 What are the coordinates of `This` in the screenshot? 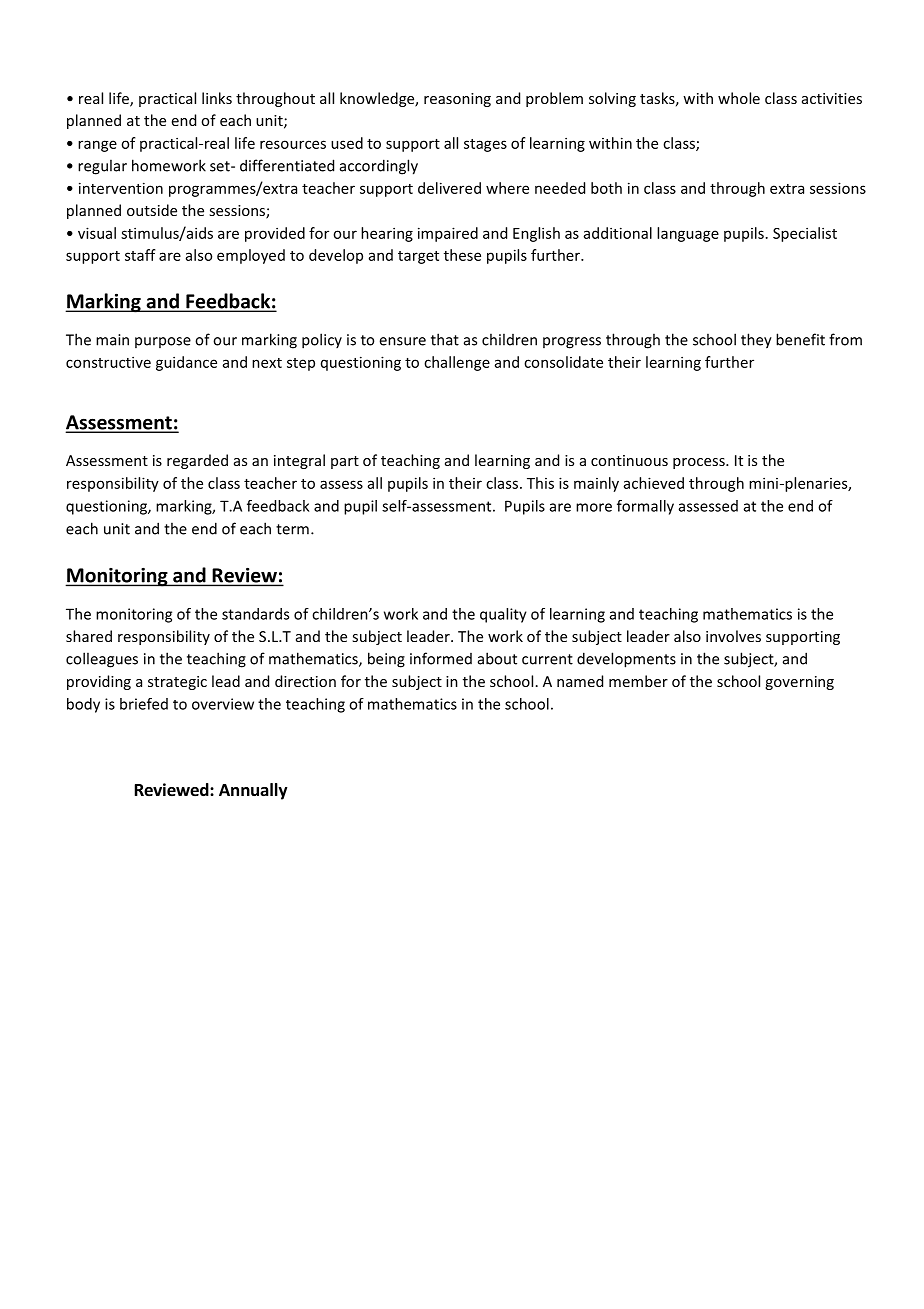 It's located at (540, 483).
